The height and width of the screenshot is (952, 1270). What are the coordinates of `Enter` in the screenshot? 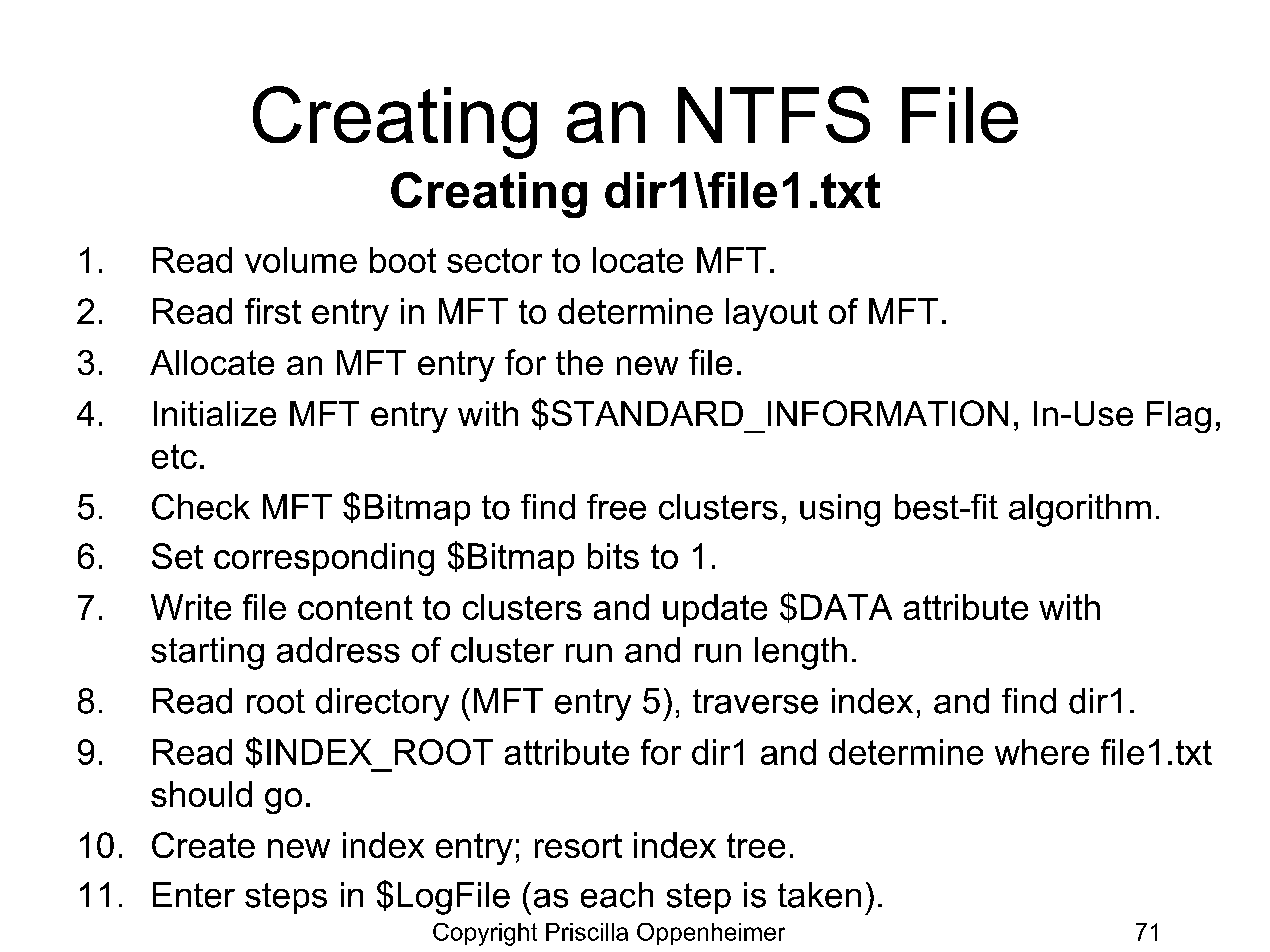 It's located at (194, 895).
